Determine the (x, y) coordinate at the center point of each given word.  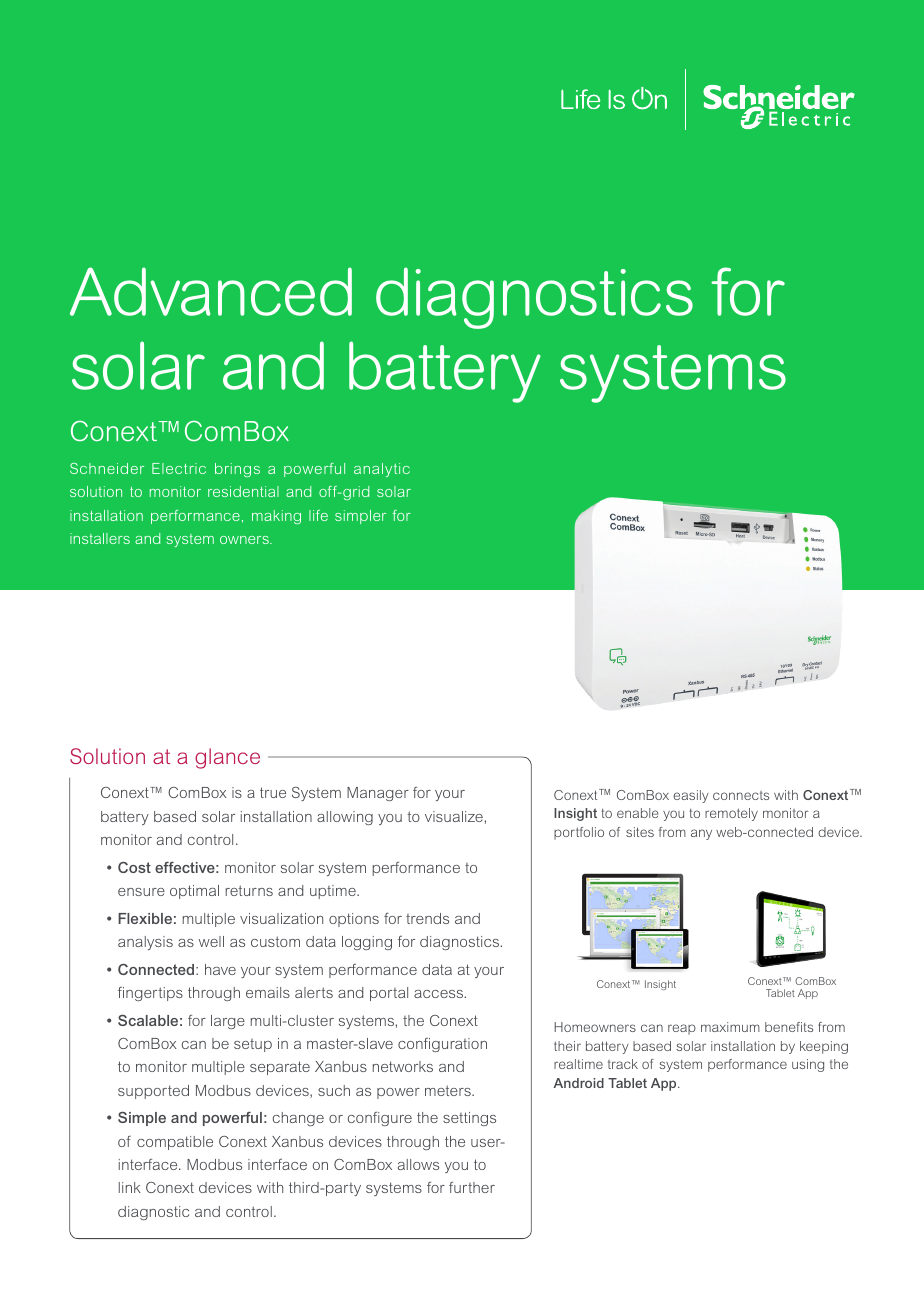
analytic (382, 470)
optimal (194, 892)
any (701, 834)
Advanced (211, 291)
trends (427, 918)
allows (418, 1164)
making (276, 517)
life (318, 515)
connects (741, 795)
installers (100, 538)
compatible (175, 1143)
